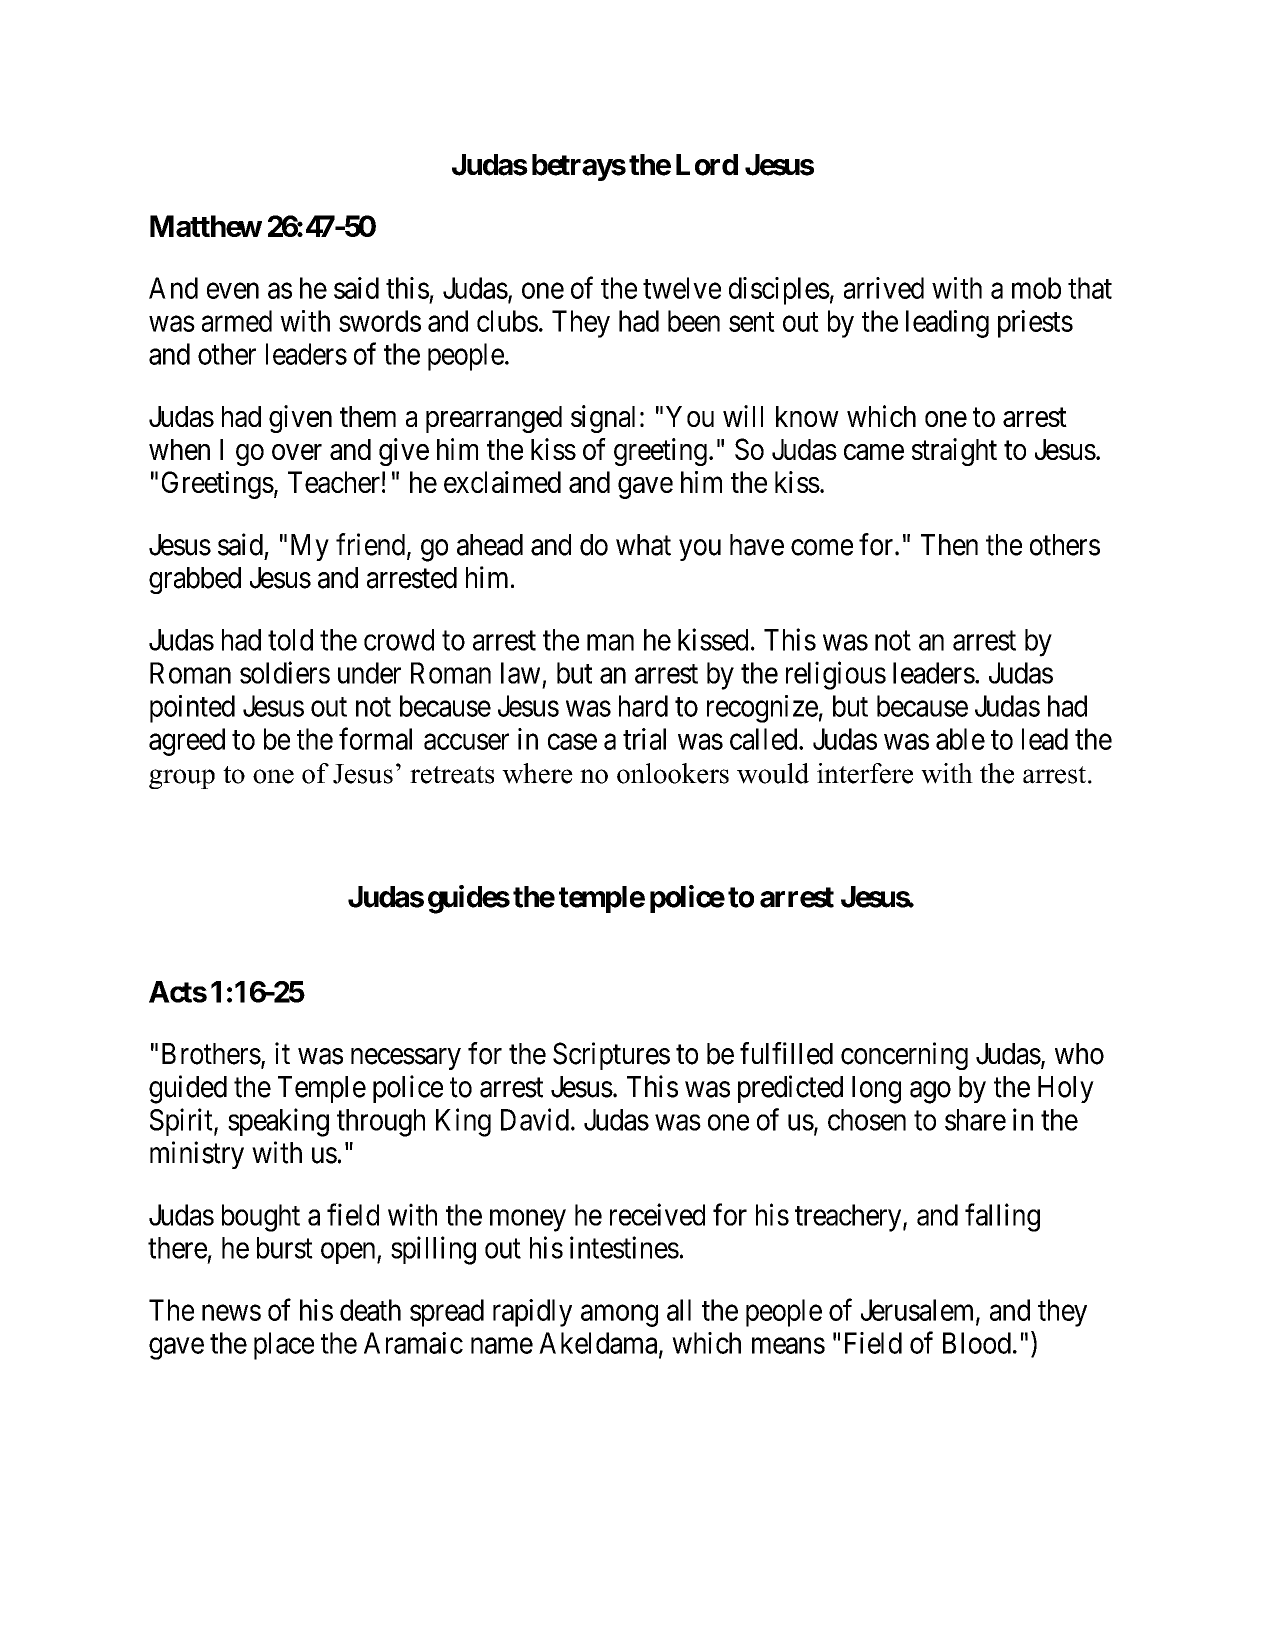  I want to click on mob, so click(1036, 288).
